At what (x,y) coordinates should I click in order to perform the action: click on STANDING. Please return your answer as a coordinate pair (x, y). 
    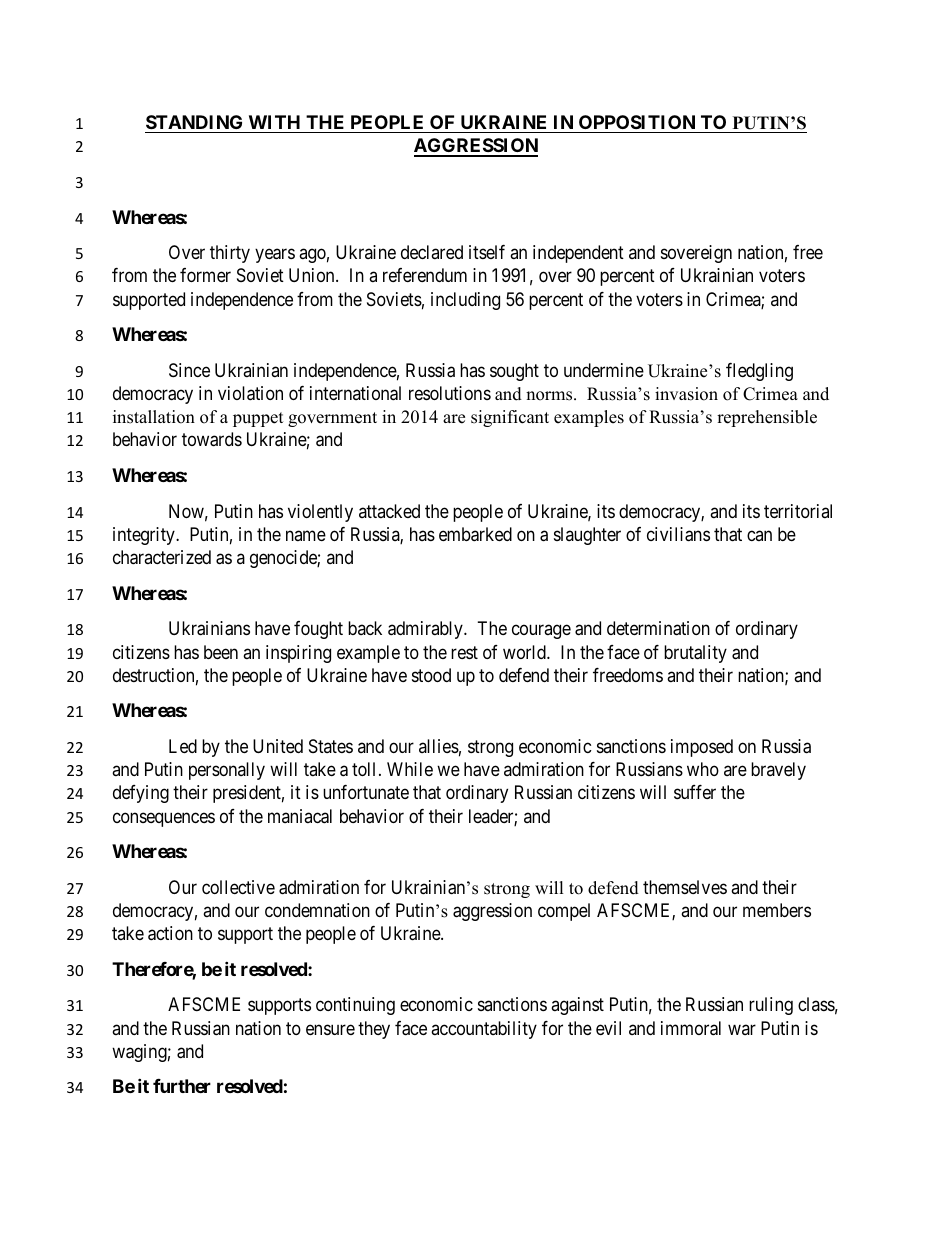
    Looking at the image, I should click on (194, 122).
